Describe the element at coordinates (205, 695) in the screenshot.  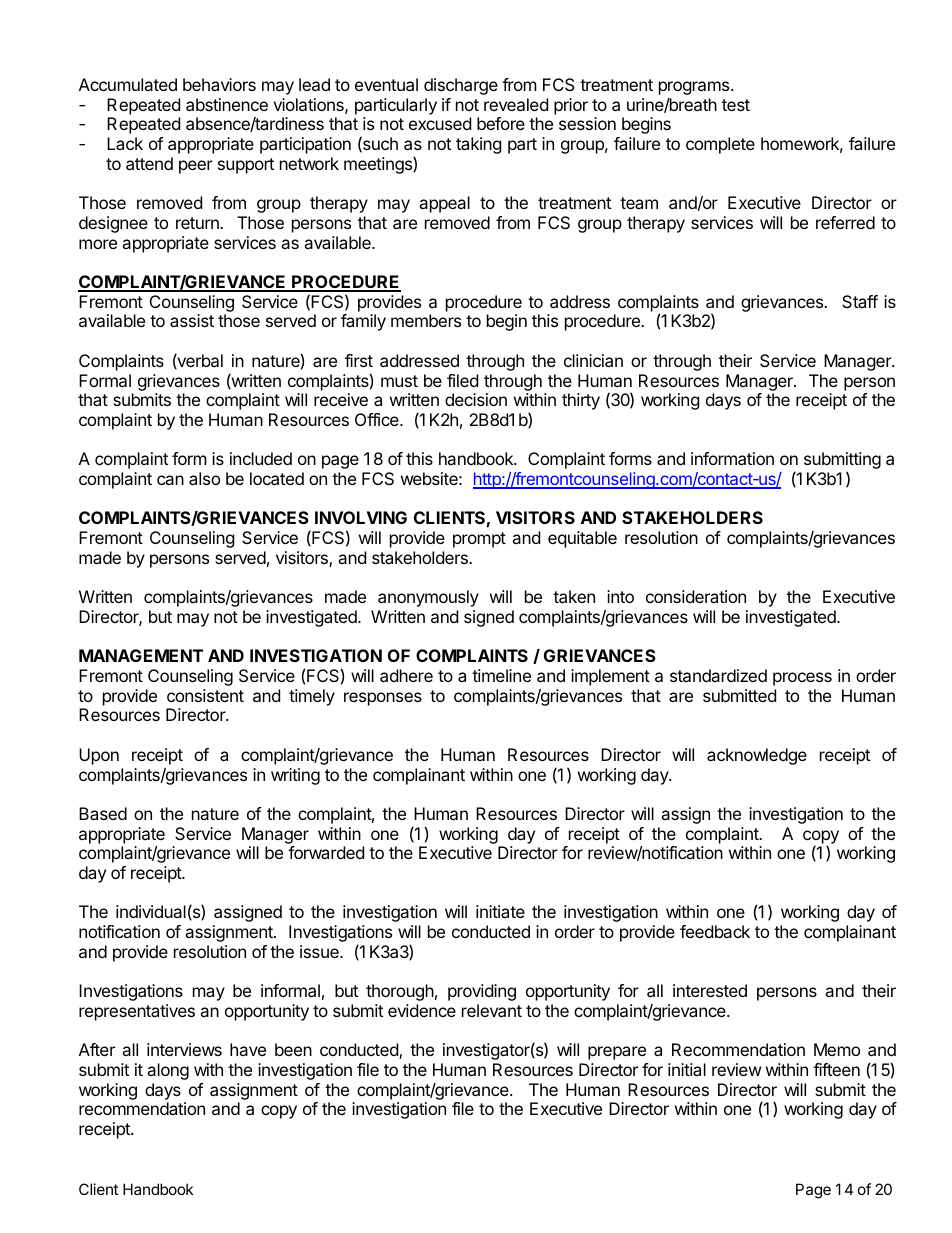
I see `consistent` at that location.
